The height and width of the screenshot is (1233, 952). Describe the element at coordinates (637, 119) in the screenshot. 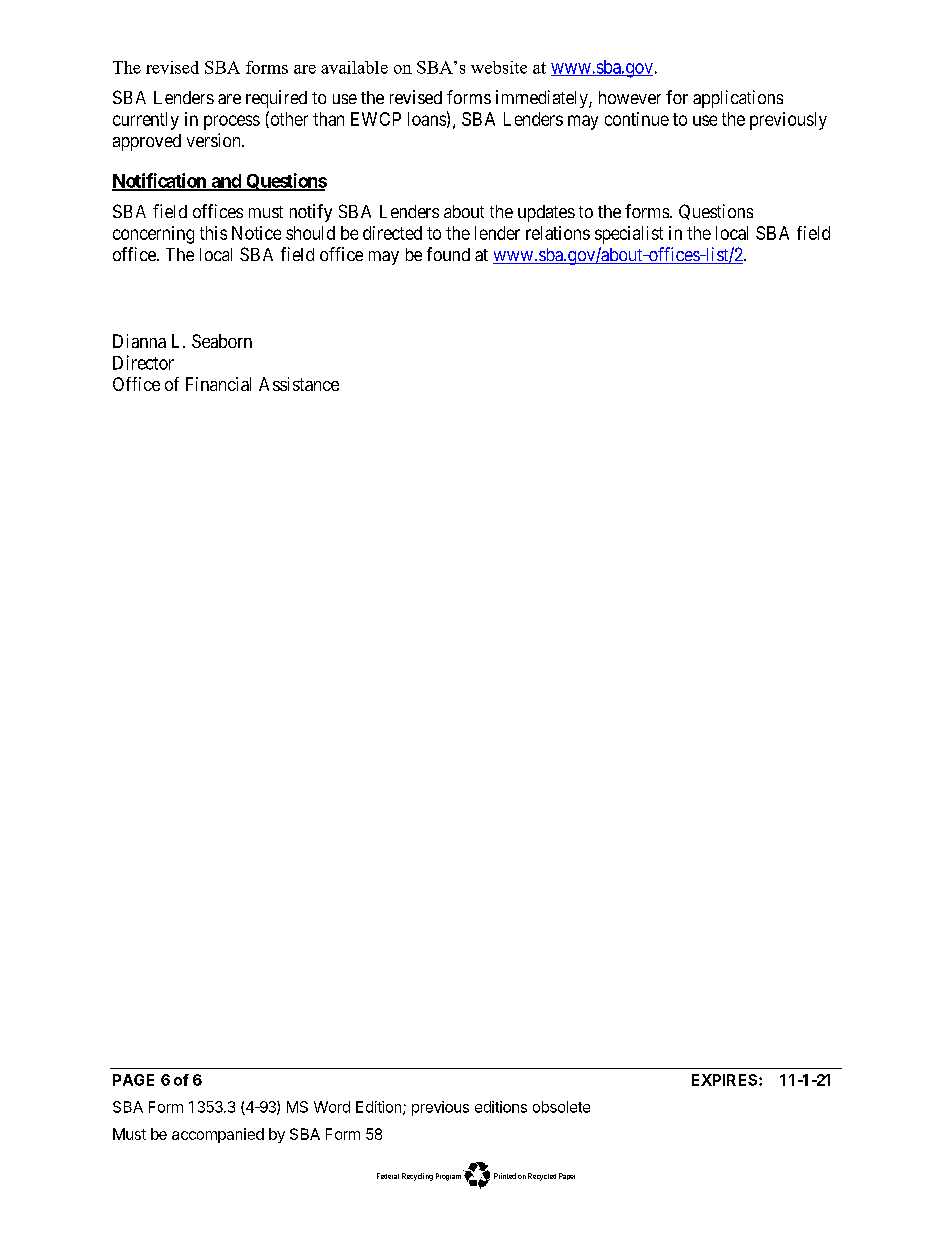

I see `continue` at that location.
